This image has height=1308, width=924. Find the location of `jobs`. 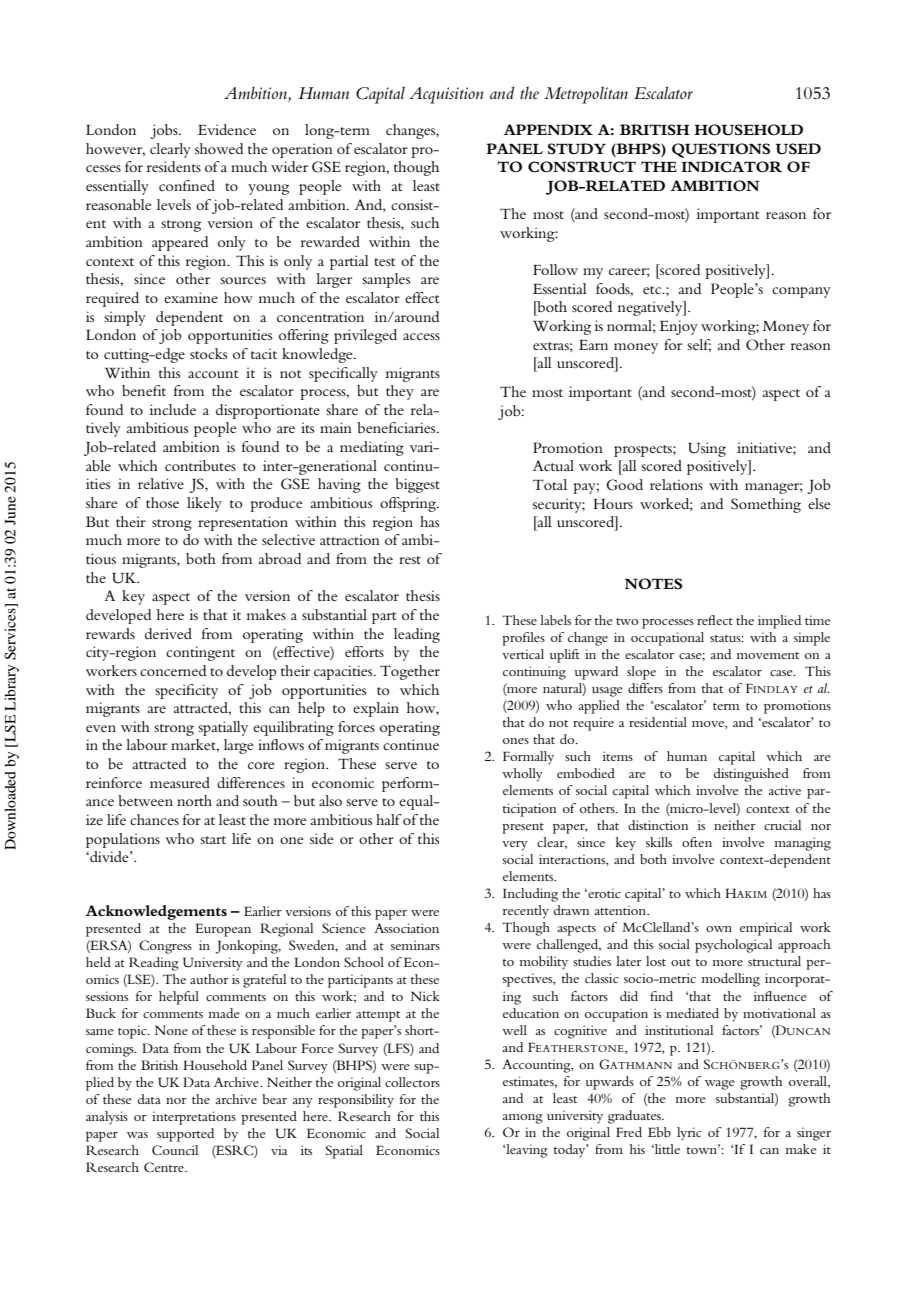

jobs is located at coordinates (165, 131).
